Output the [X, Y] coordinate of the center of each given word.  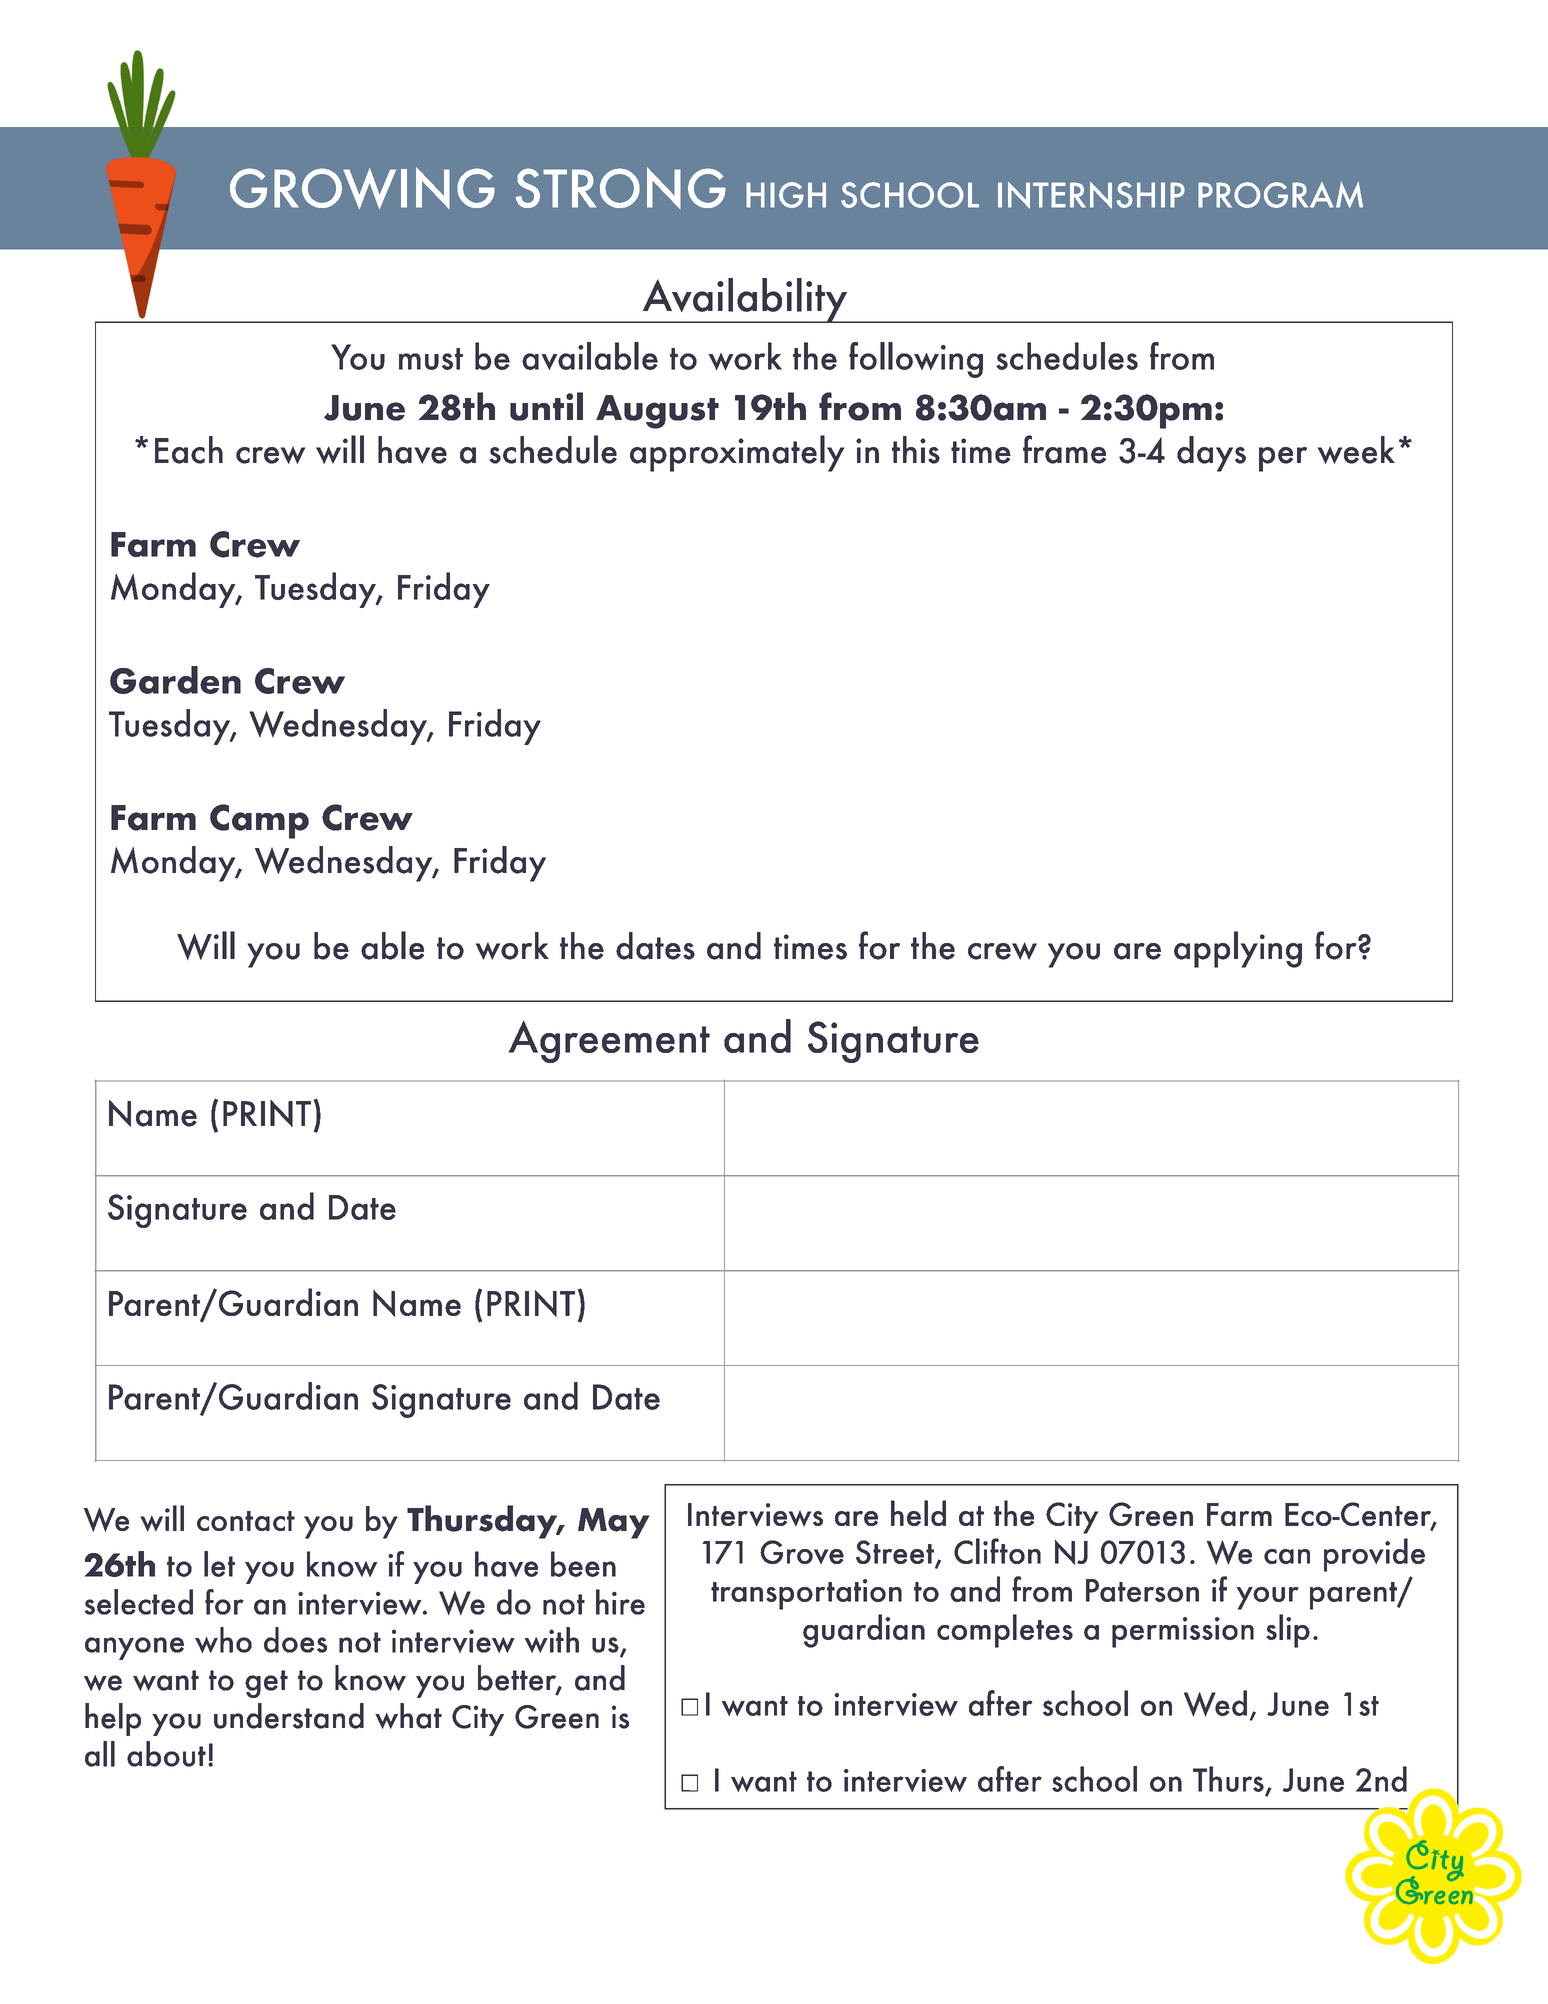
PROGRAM [1280, 194]
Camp [259, 821]
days [1211, 454]
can [1287, 1556]
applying [1238, 949]
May [613, 1523]
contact [246, 1521]
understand [289, 1716]
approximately [737, 453]
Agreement [609, 1042]
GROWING [362, 188]
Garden [175, 680]
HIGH [786, 195]
